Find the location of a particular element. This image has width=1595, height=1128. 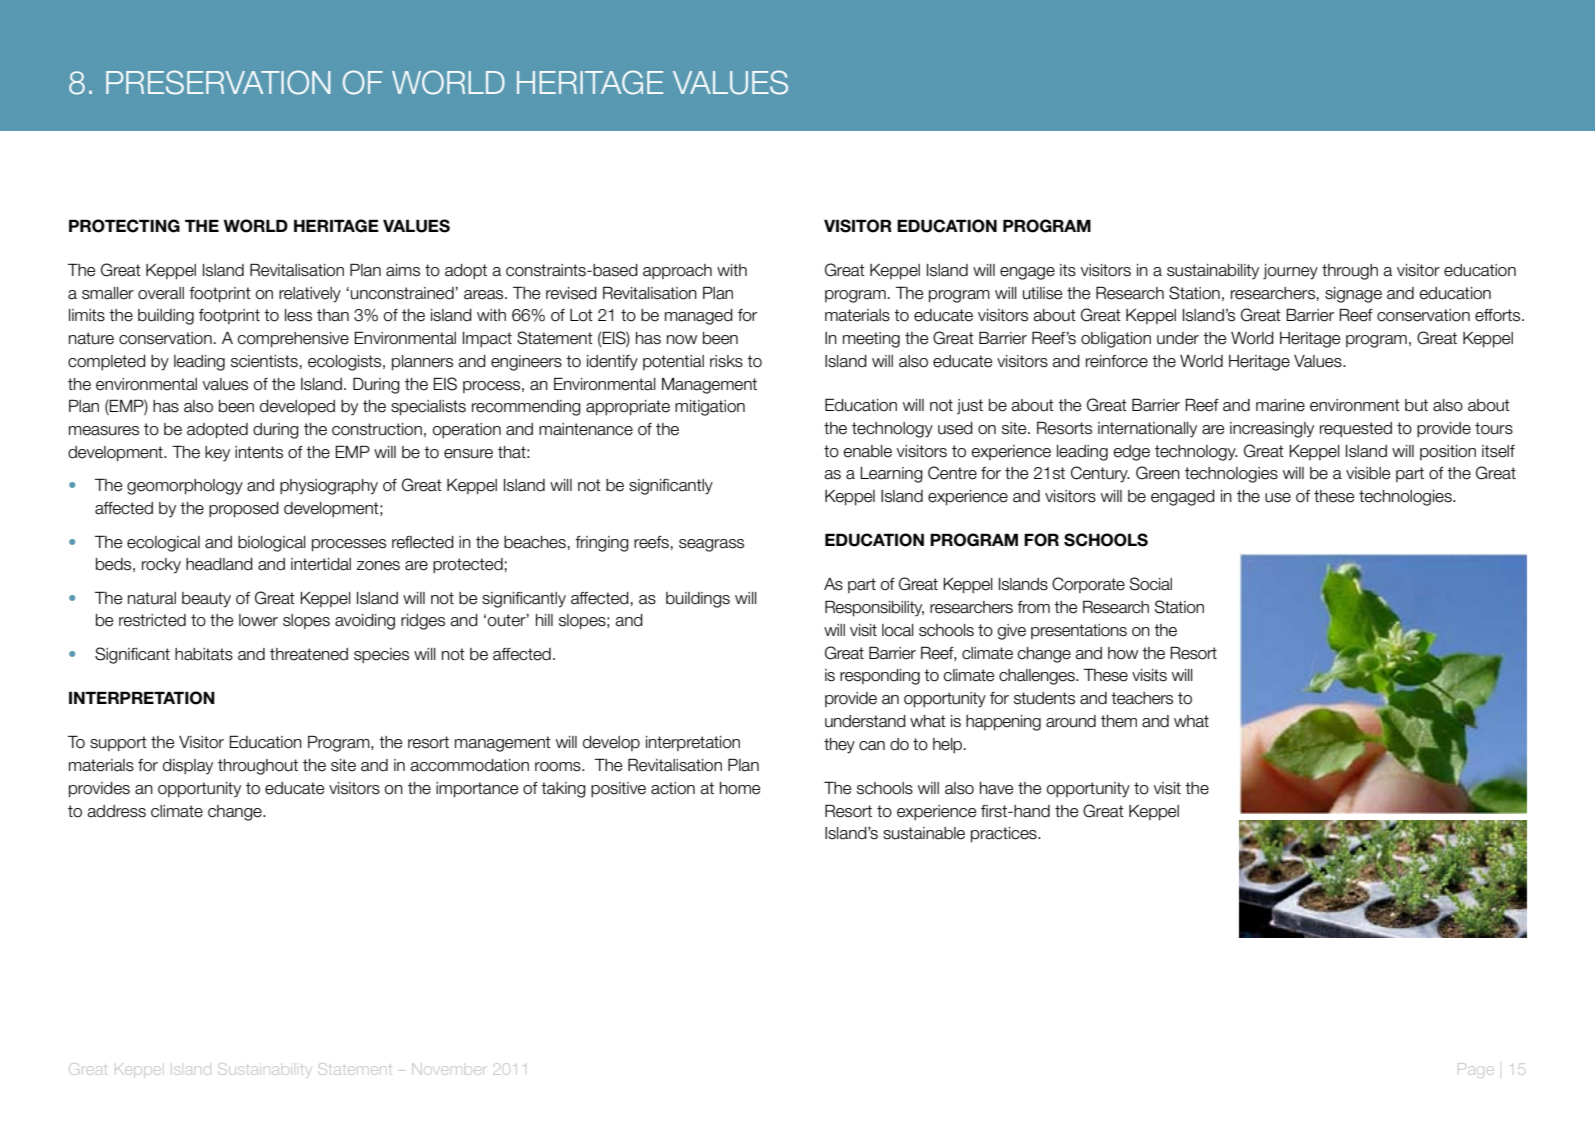

intents is located at coordinates (259, 452).
